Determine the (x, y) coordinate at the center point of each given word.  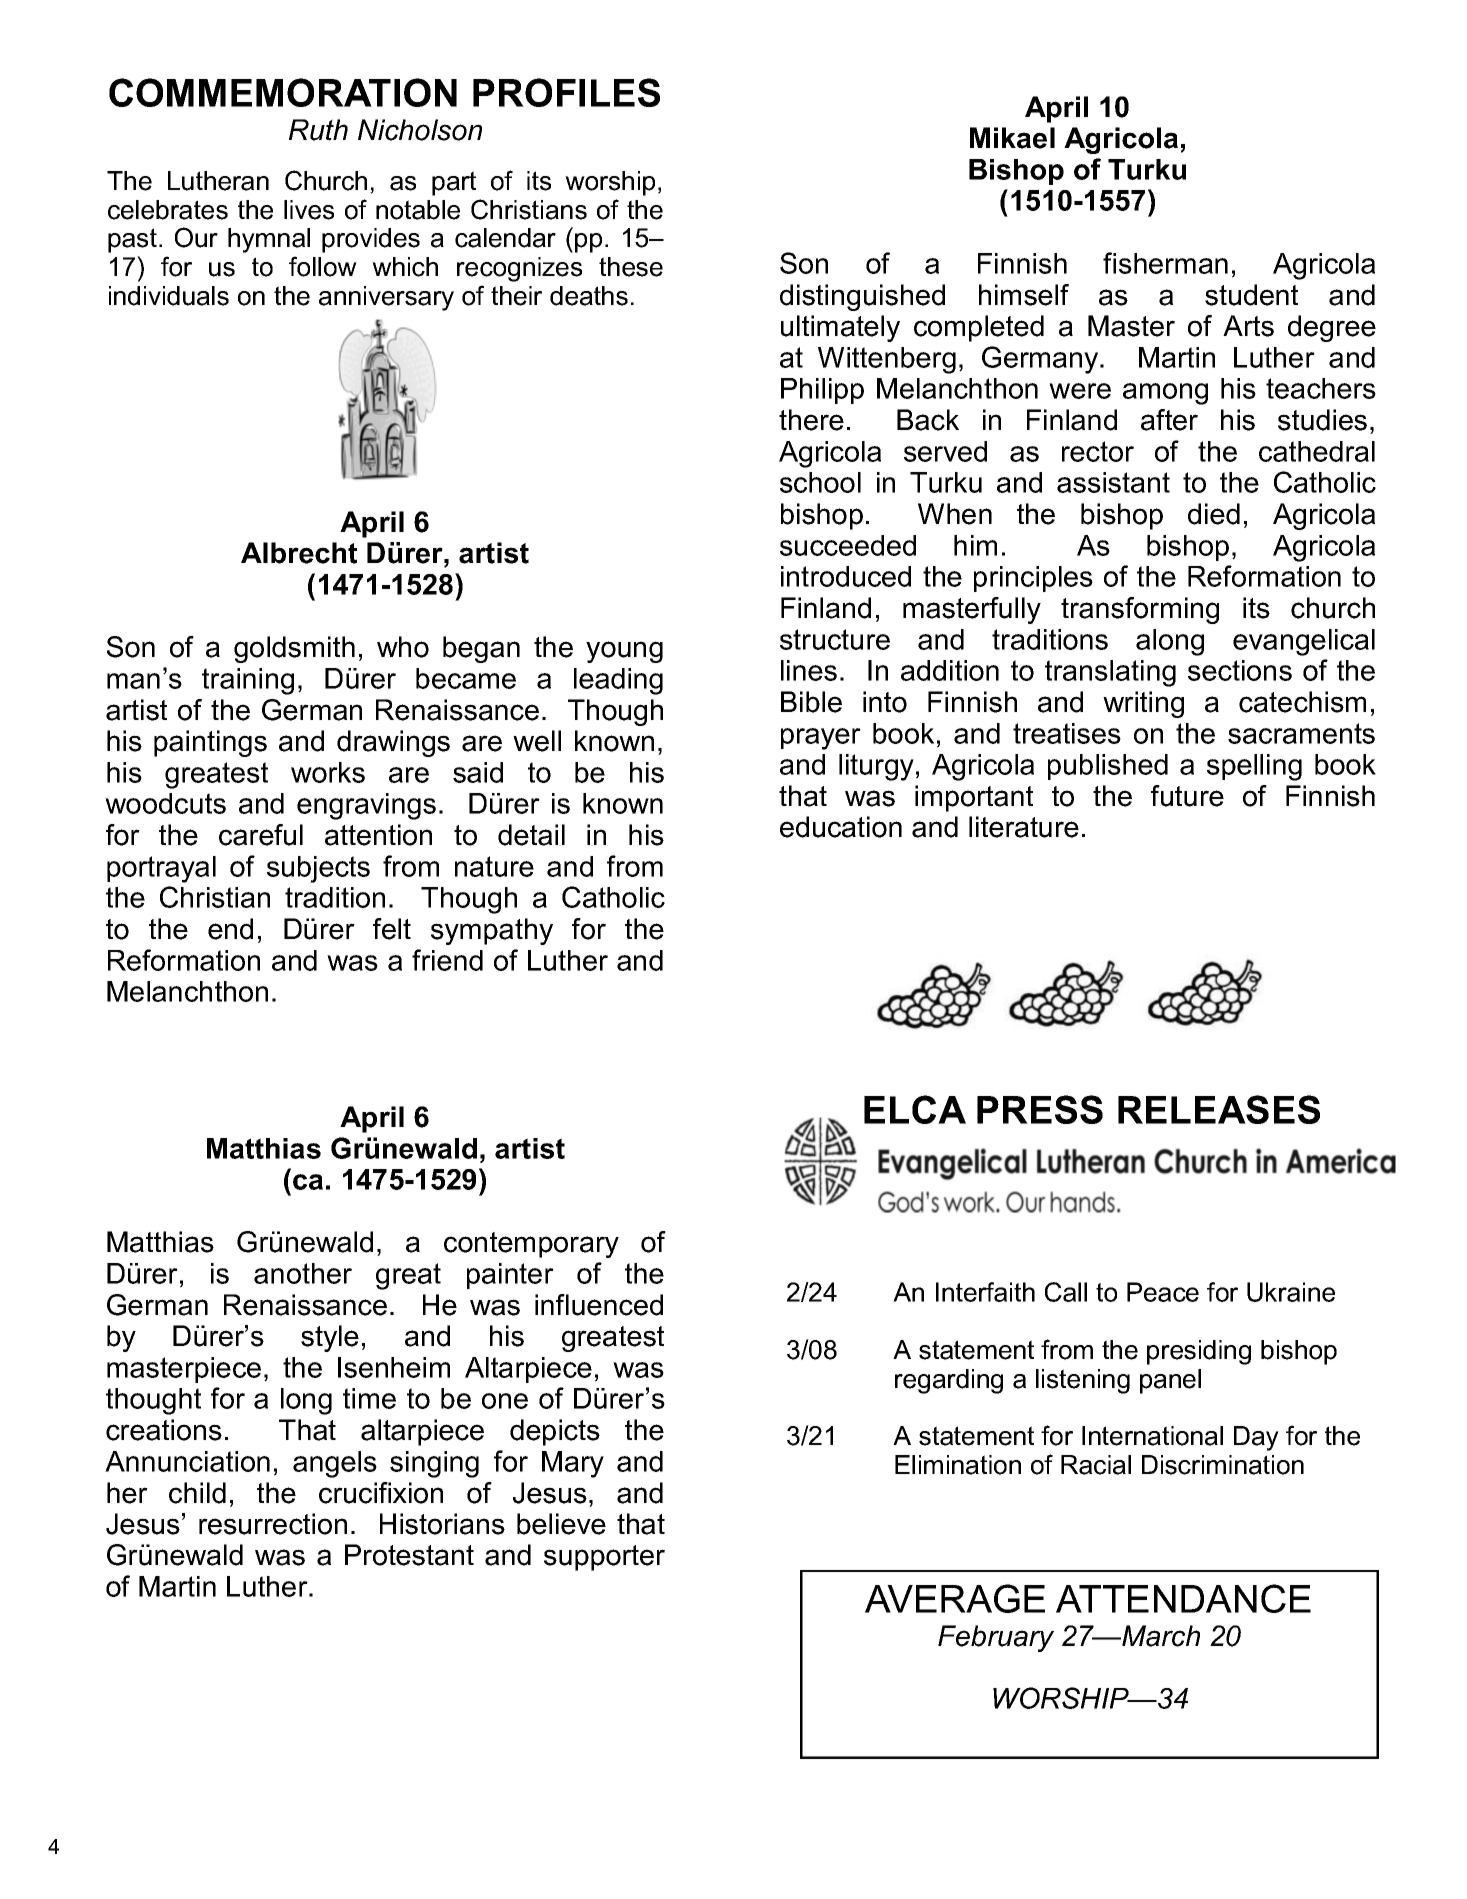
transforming (1140, 610)
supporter (604, 1558)
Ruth (318, 130)
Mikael (1012, 138)
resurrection (273, 1524)
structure (835, 639)
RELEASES (1219, 1109)
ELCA (915, 1109)
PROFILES (566, 92)
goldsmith (294, 649)
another (303, 1273)
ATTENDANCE (1183, 1598)
